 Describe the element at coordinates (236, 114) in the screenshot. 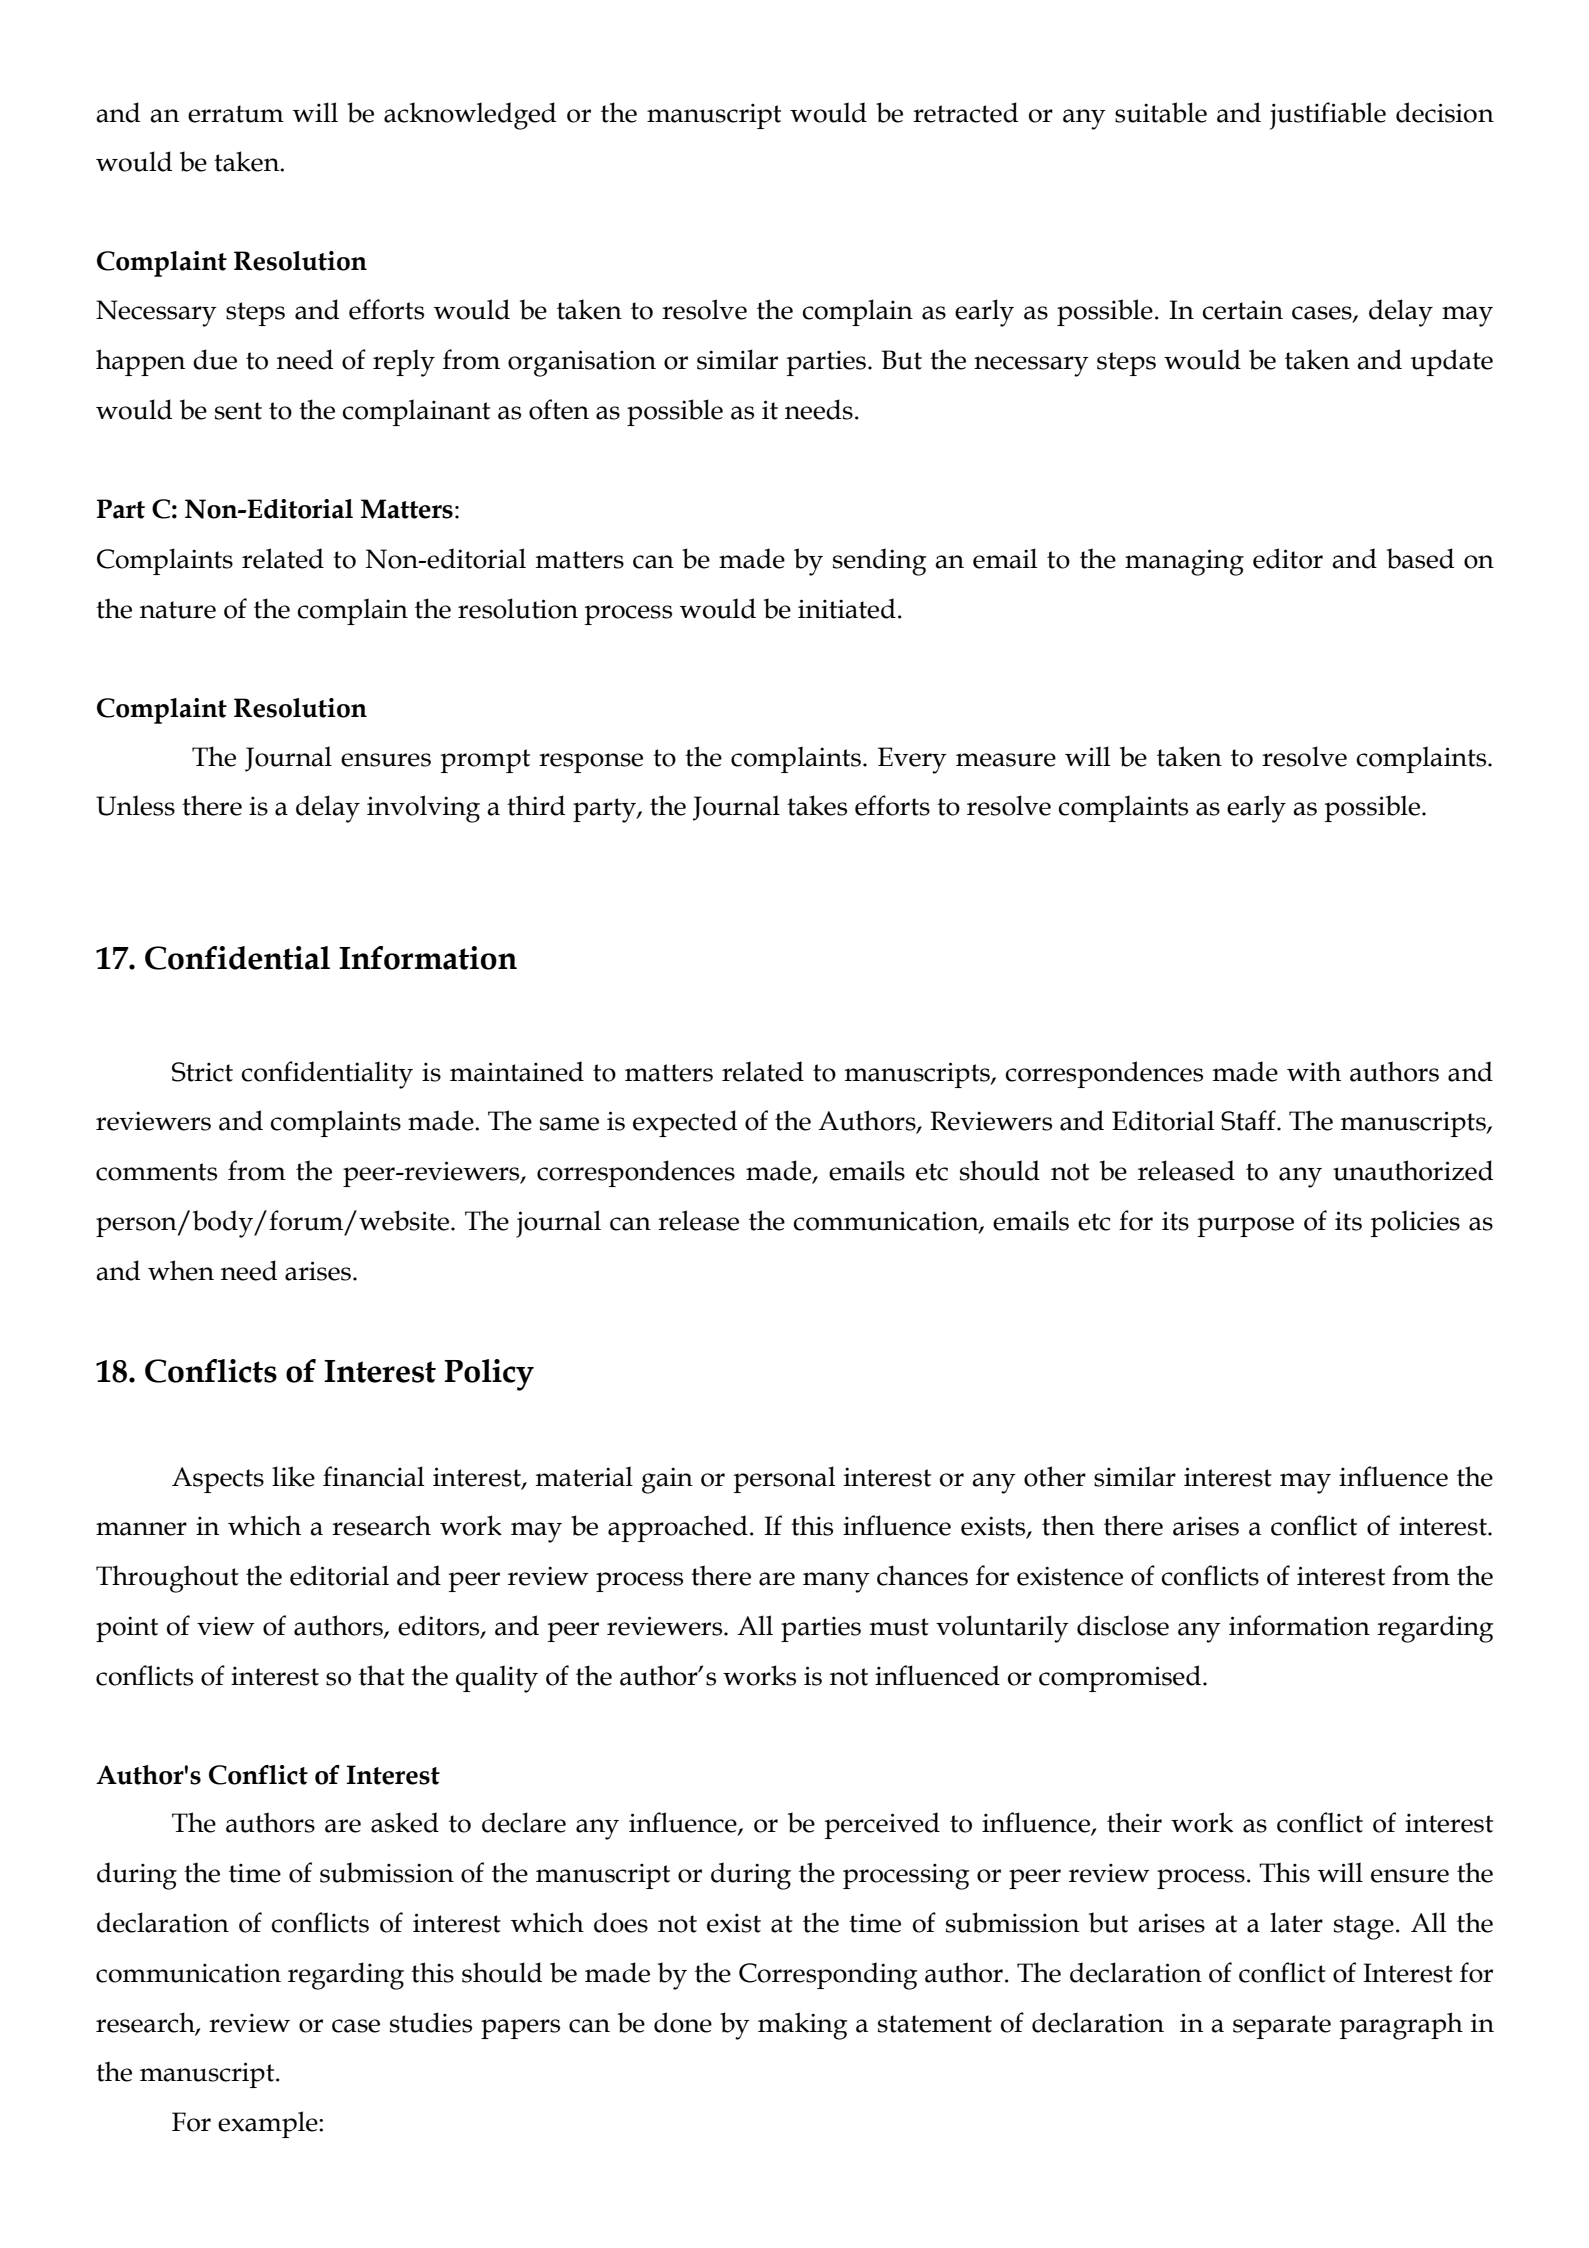

I see `erratum` at that location.
